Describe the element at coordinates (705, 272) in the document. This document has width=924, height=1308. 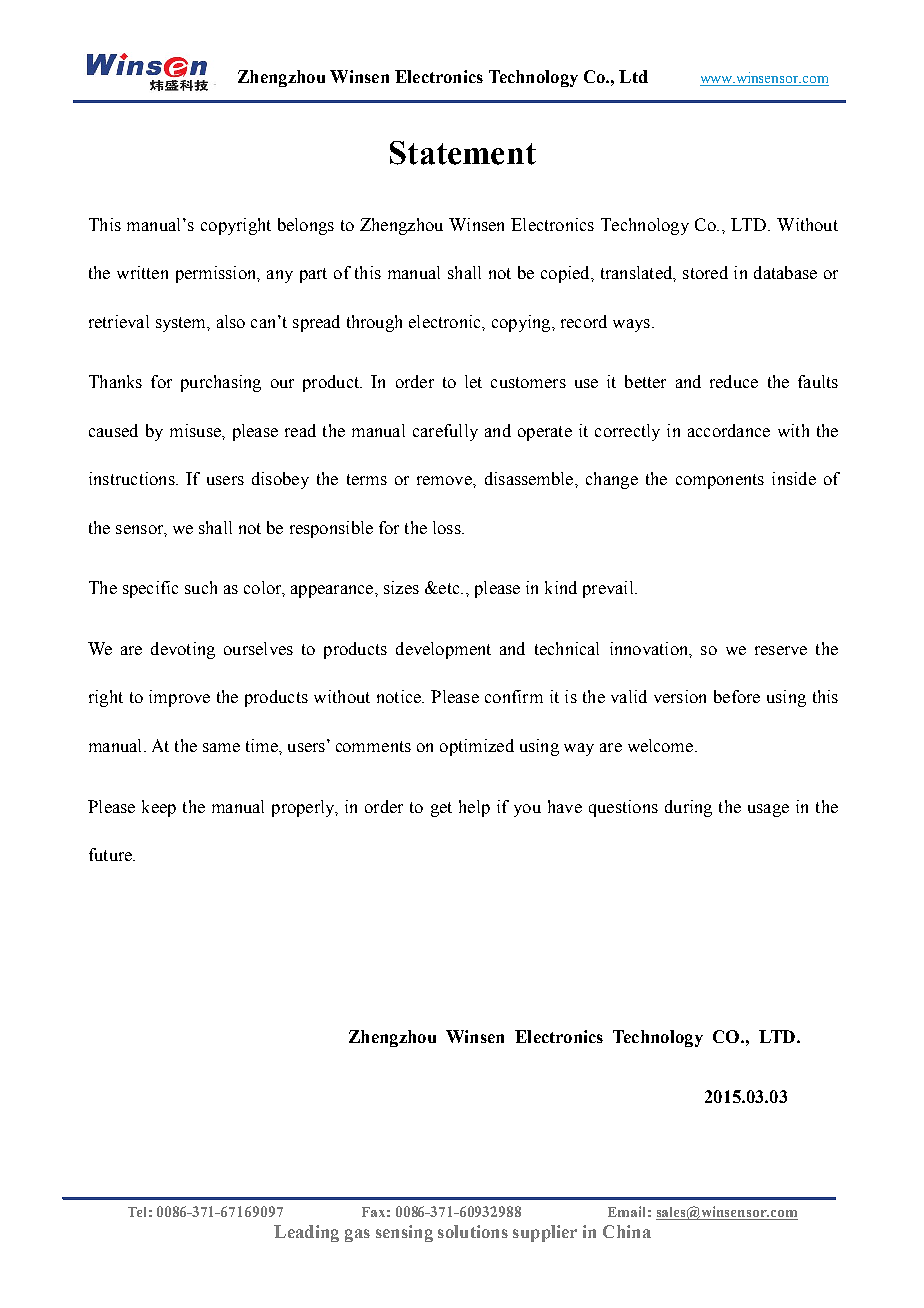
I see `stored` at that location.
